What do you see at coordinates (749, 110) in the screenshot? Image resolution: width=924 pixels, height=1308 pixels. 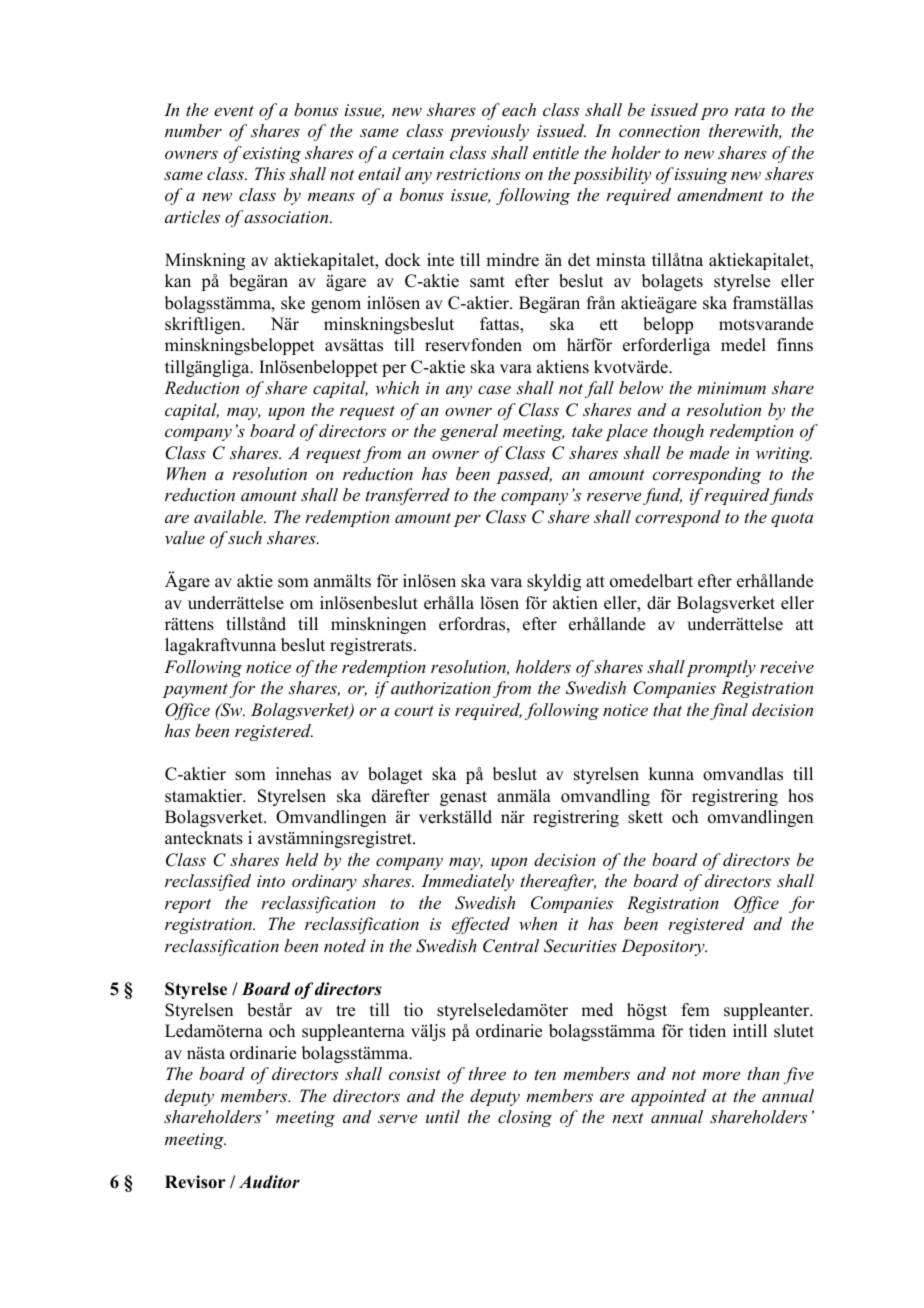 I see `rata` at bounding box center [749, 110].
